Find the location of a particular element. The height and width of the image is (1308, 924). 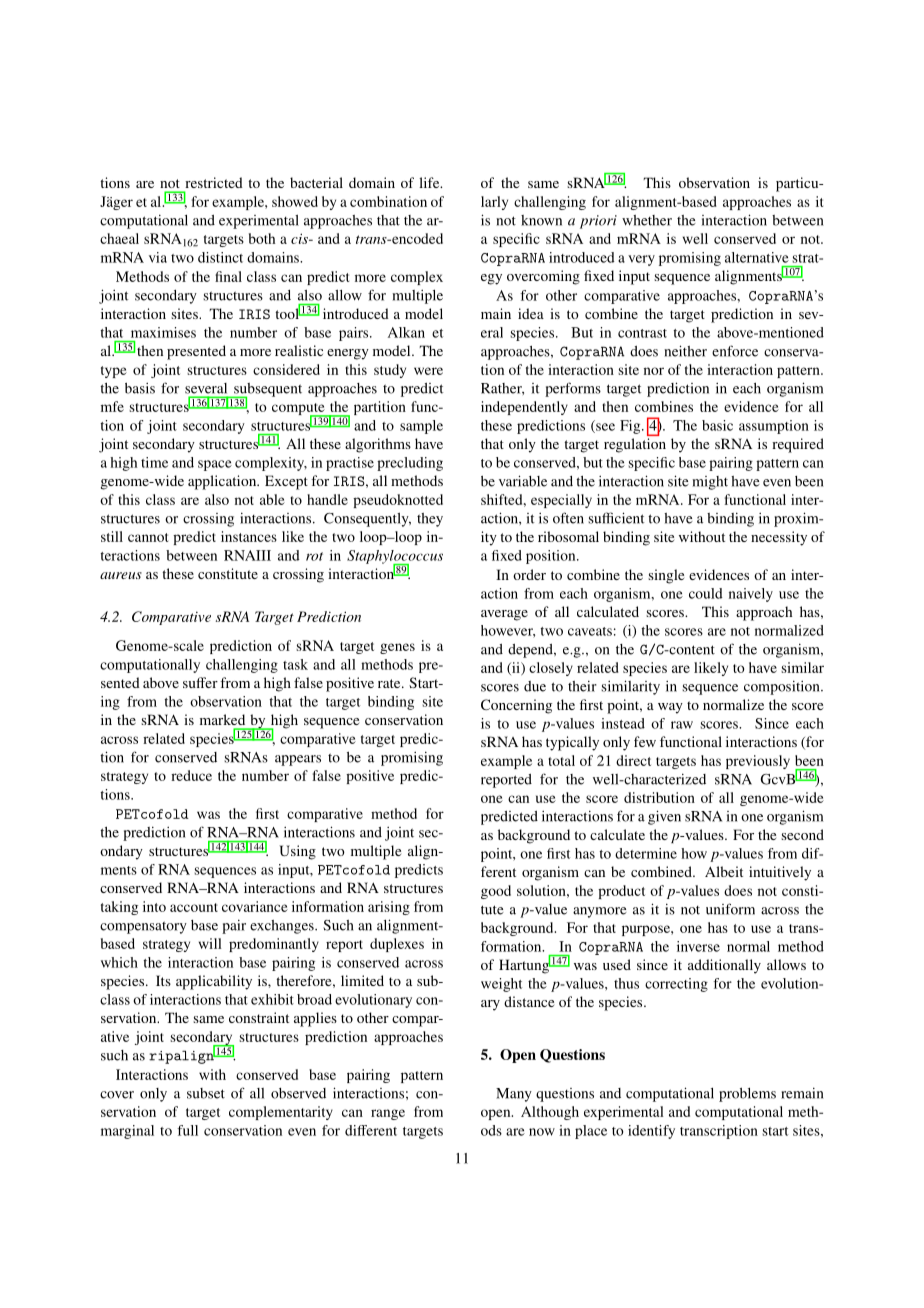

Albeit is located at coordinates (724, 871).
